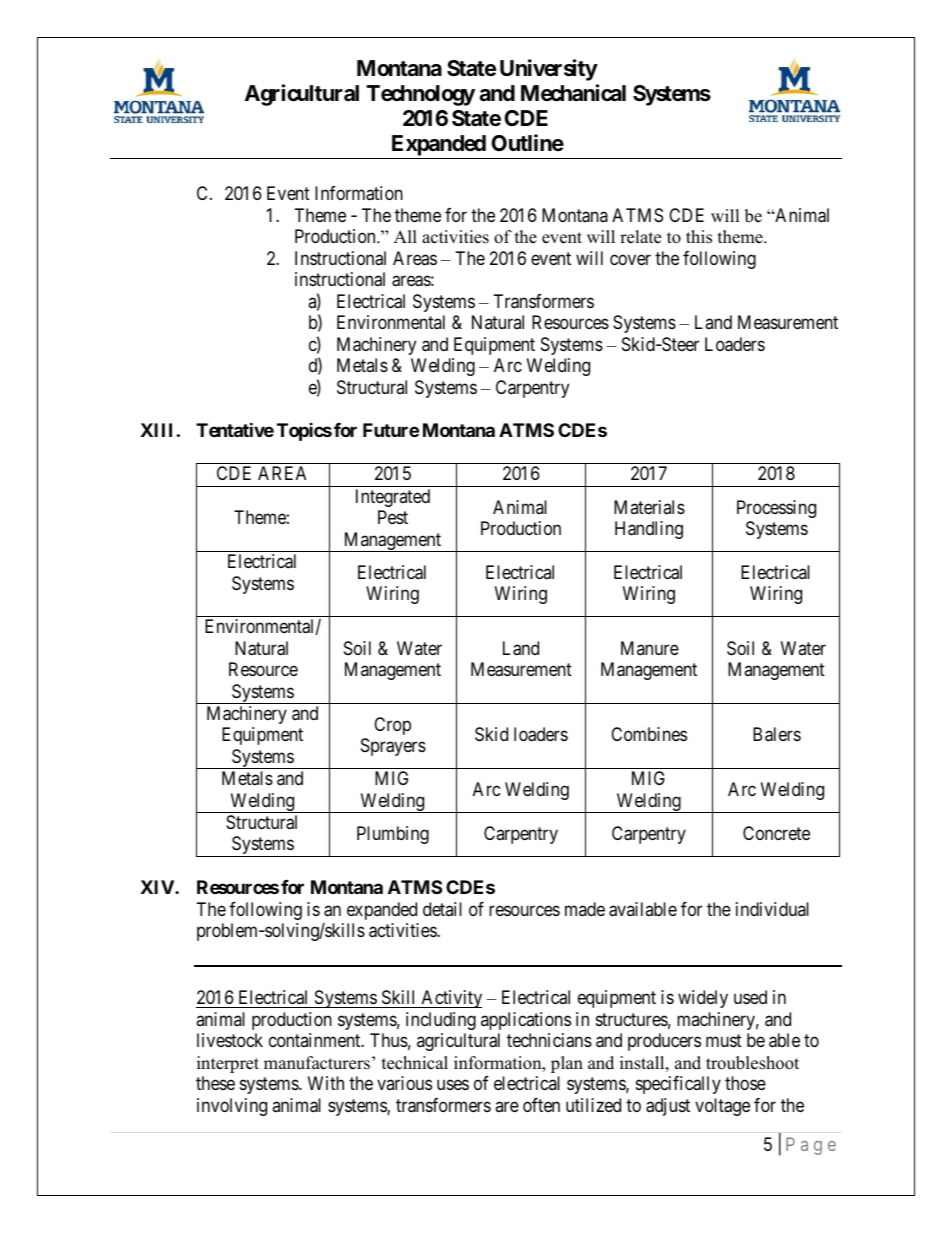 The image size is (952, 1233). What do you see at coordinates (392, 726) in the screenshot?
I see `Crop` at bounding box center [392, 726].
